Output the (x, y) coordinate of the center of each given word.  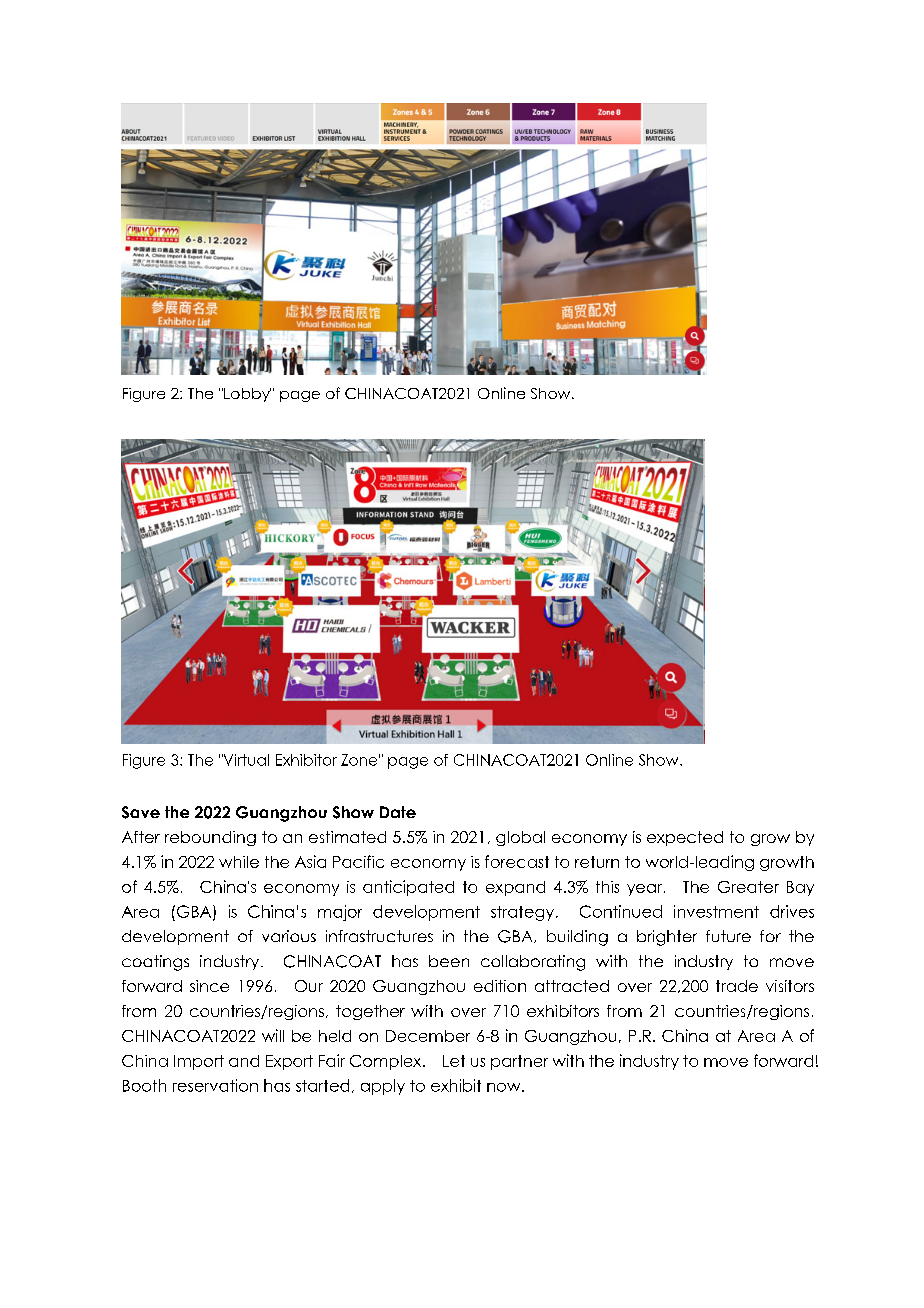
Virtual (245, 760)
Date (398, 812)
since (209, 986)
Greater (748, 887)
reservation (215, 1085)
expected (685, 838)
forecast (517, 861)
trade (737, 986)
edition (500, 986)
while (239, 862)
